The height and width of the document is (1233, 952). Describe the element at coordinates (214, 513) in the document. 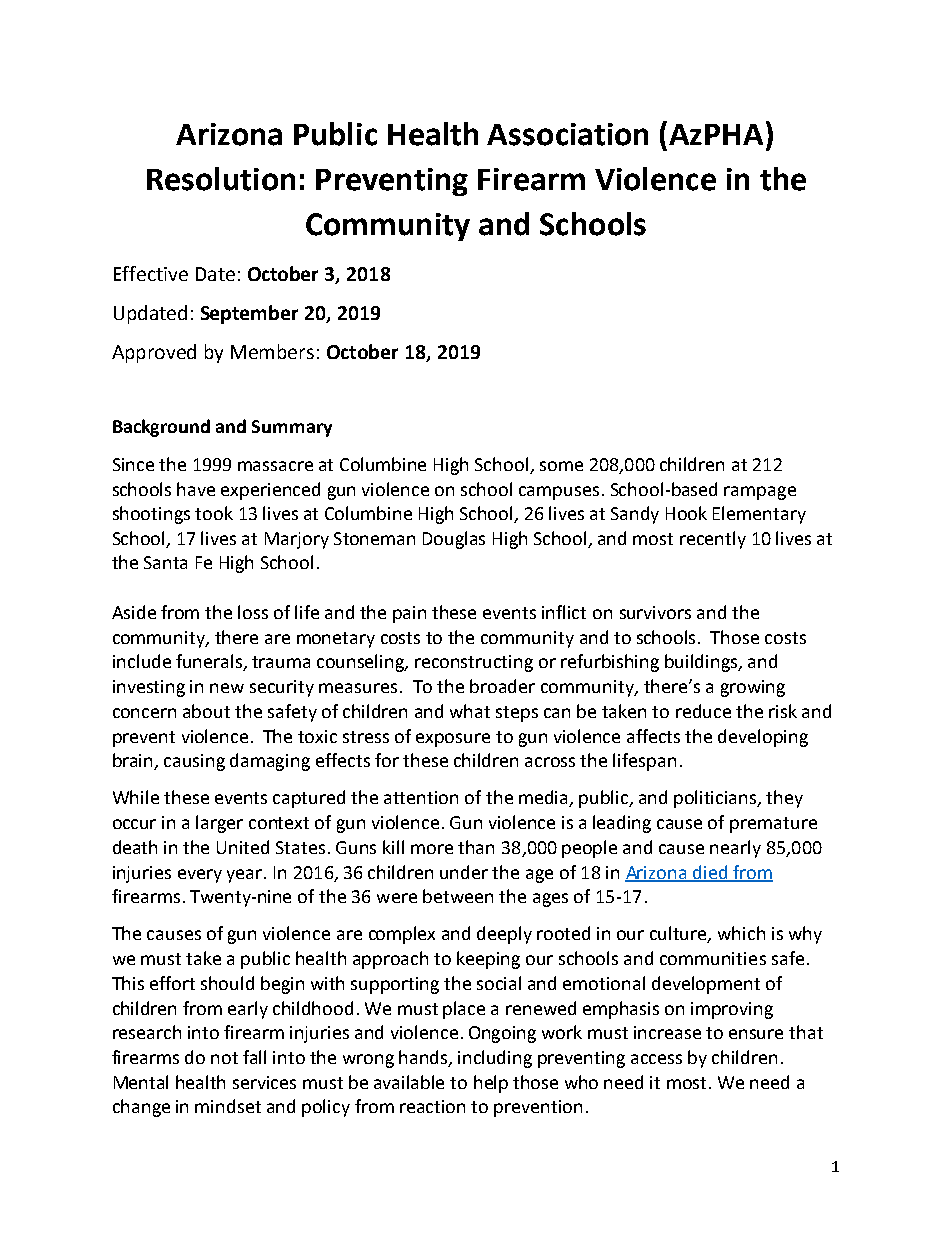

I see `took` at that location.
